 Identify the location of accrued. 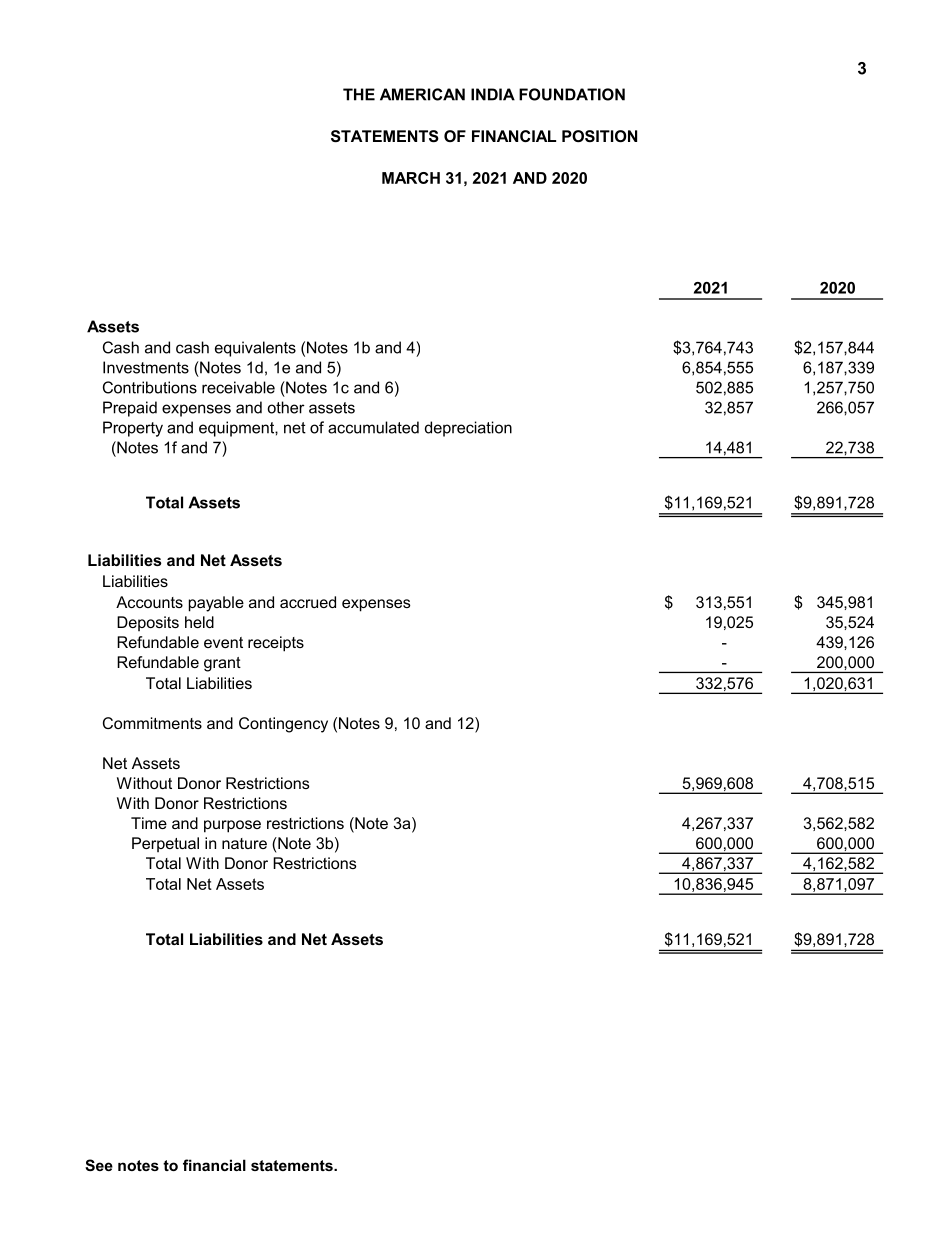
(308, 602).
